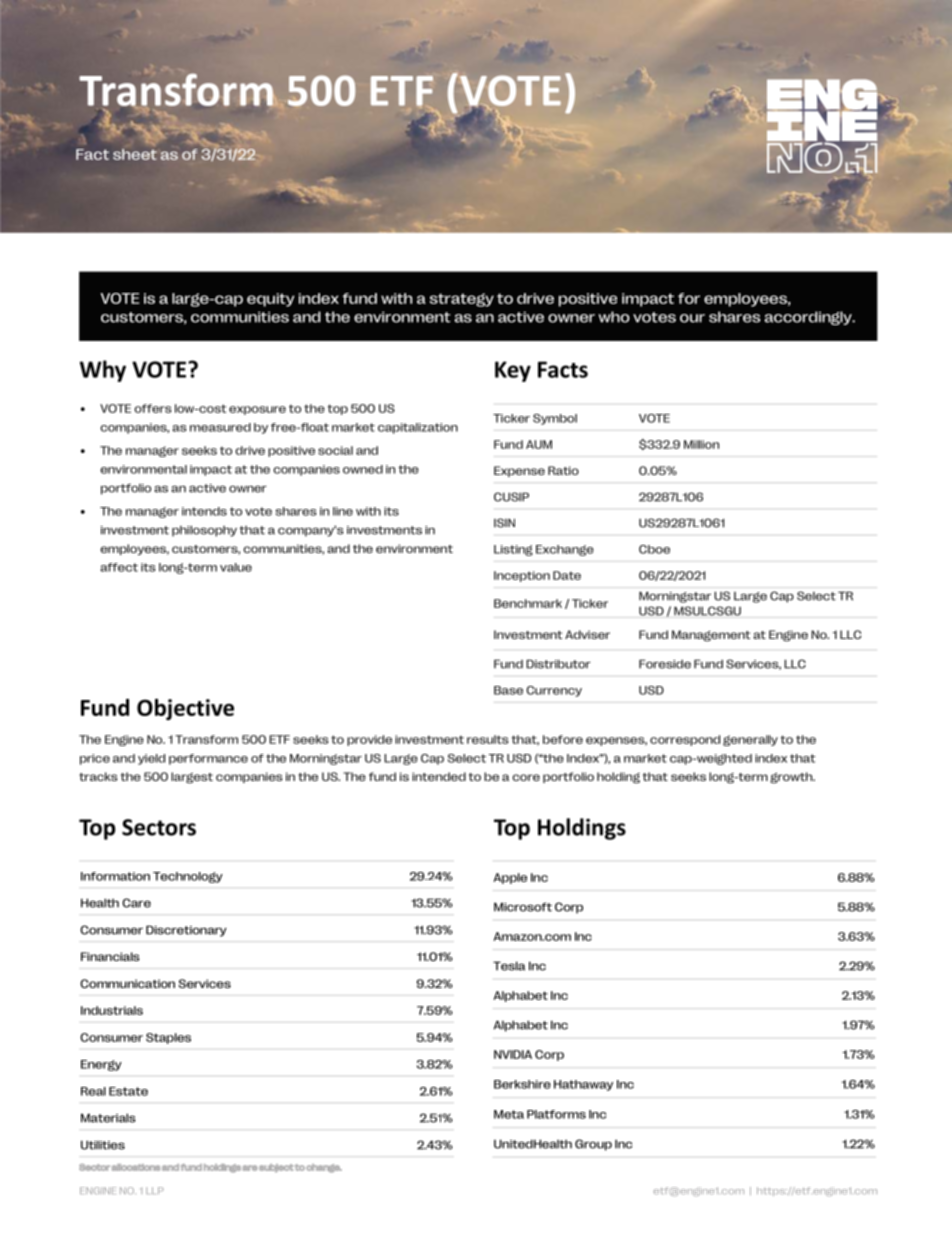  What do you see at coordinates (701, 444) in the image?
I see `Million` at bounding box center [701, 444].
